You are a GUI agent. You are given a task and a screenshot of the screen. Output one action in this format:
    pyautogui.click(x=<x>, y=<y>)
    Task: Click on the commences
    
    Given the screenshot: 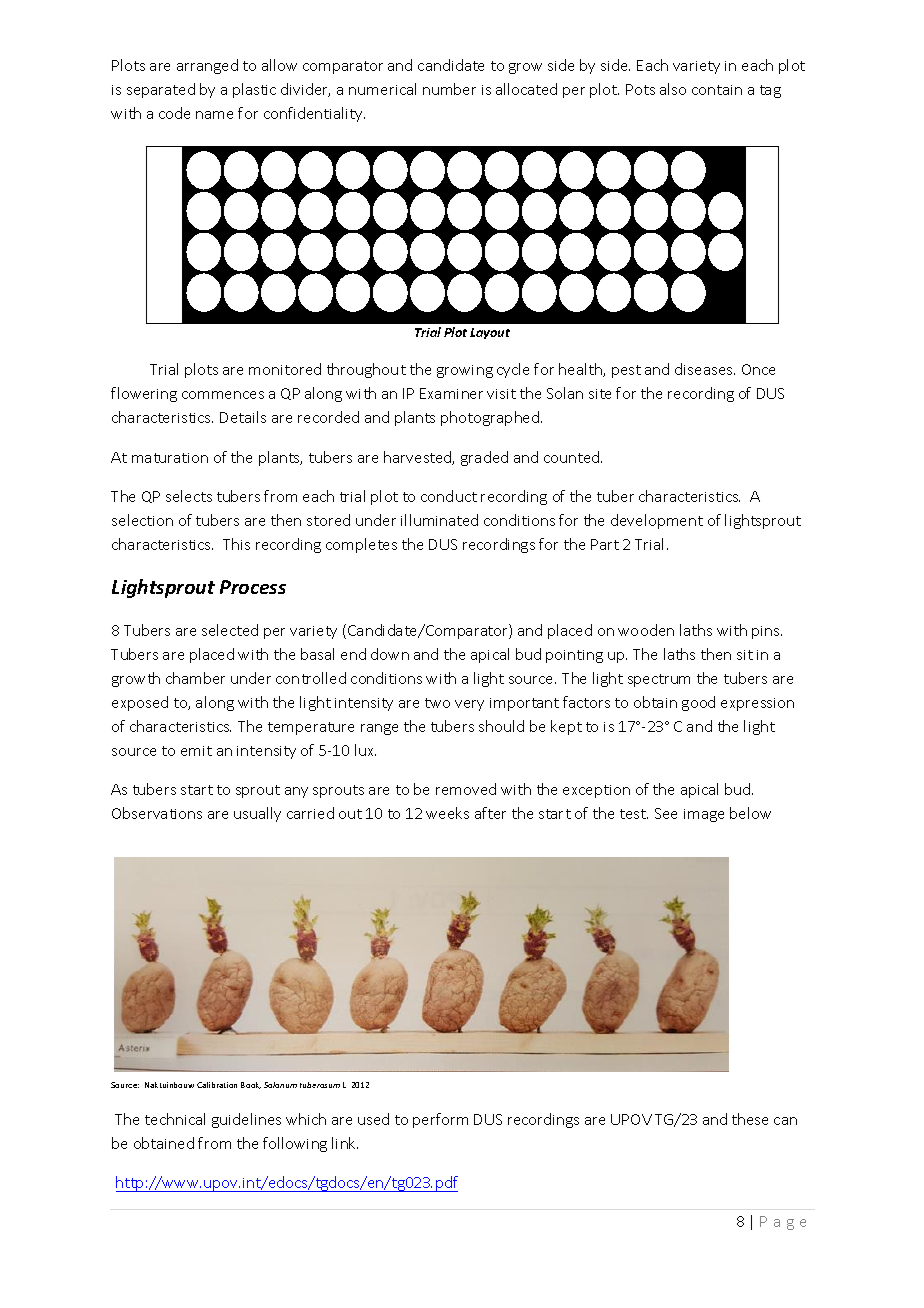 What is the action you would take?
    pyautogui.click(x=223, y=395)
